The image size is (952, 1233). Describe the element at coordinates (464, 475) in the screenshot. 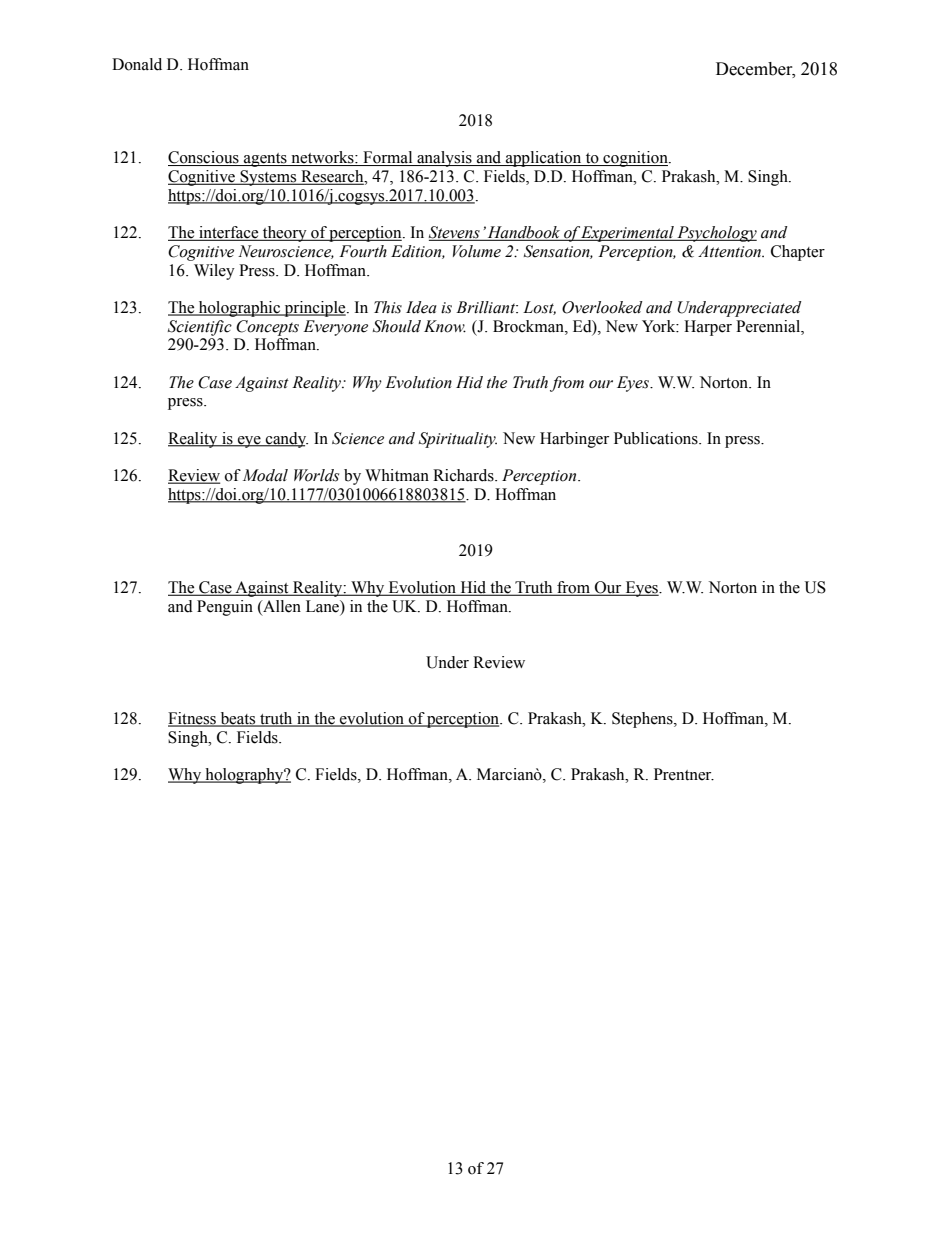

I see `Richards` at that location.
